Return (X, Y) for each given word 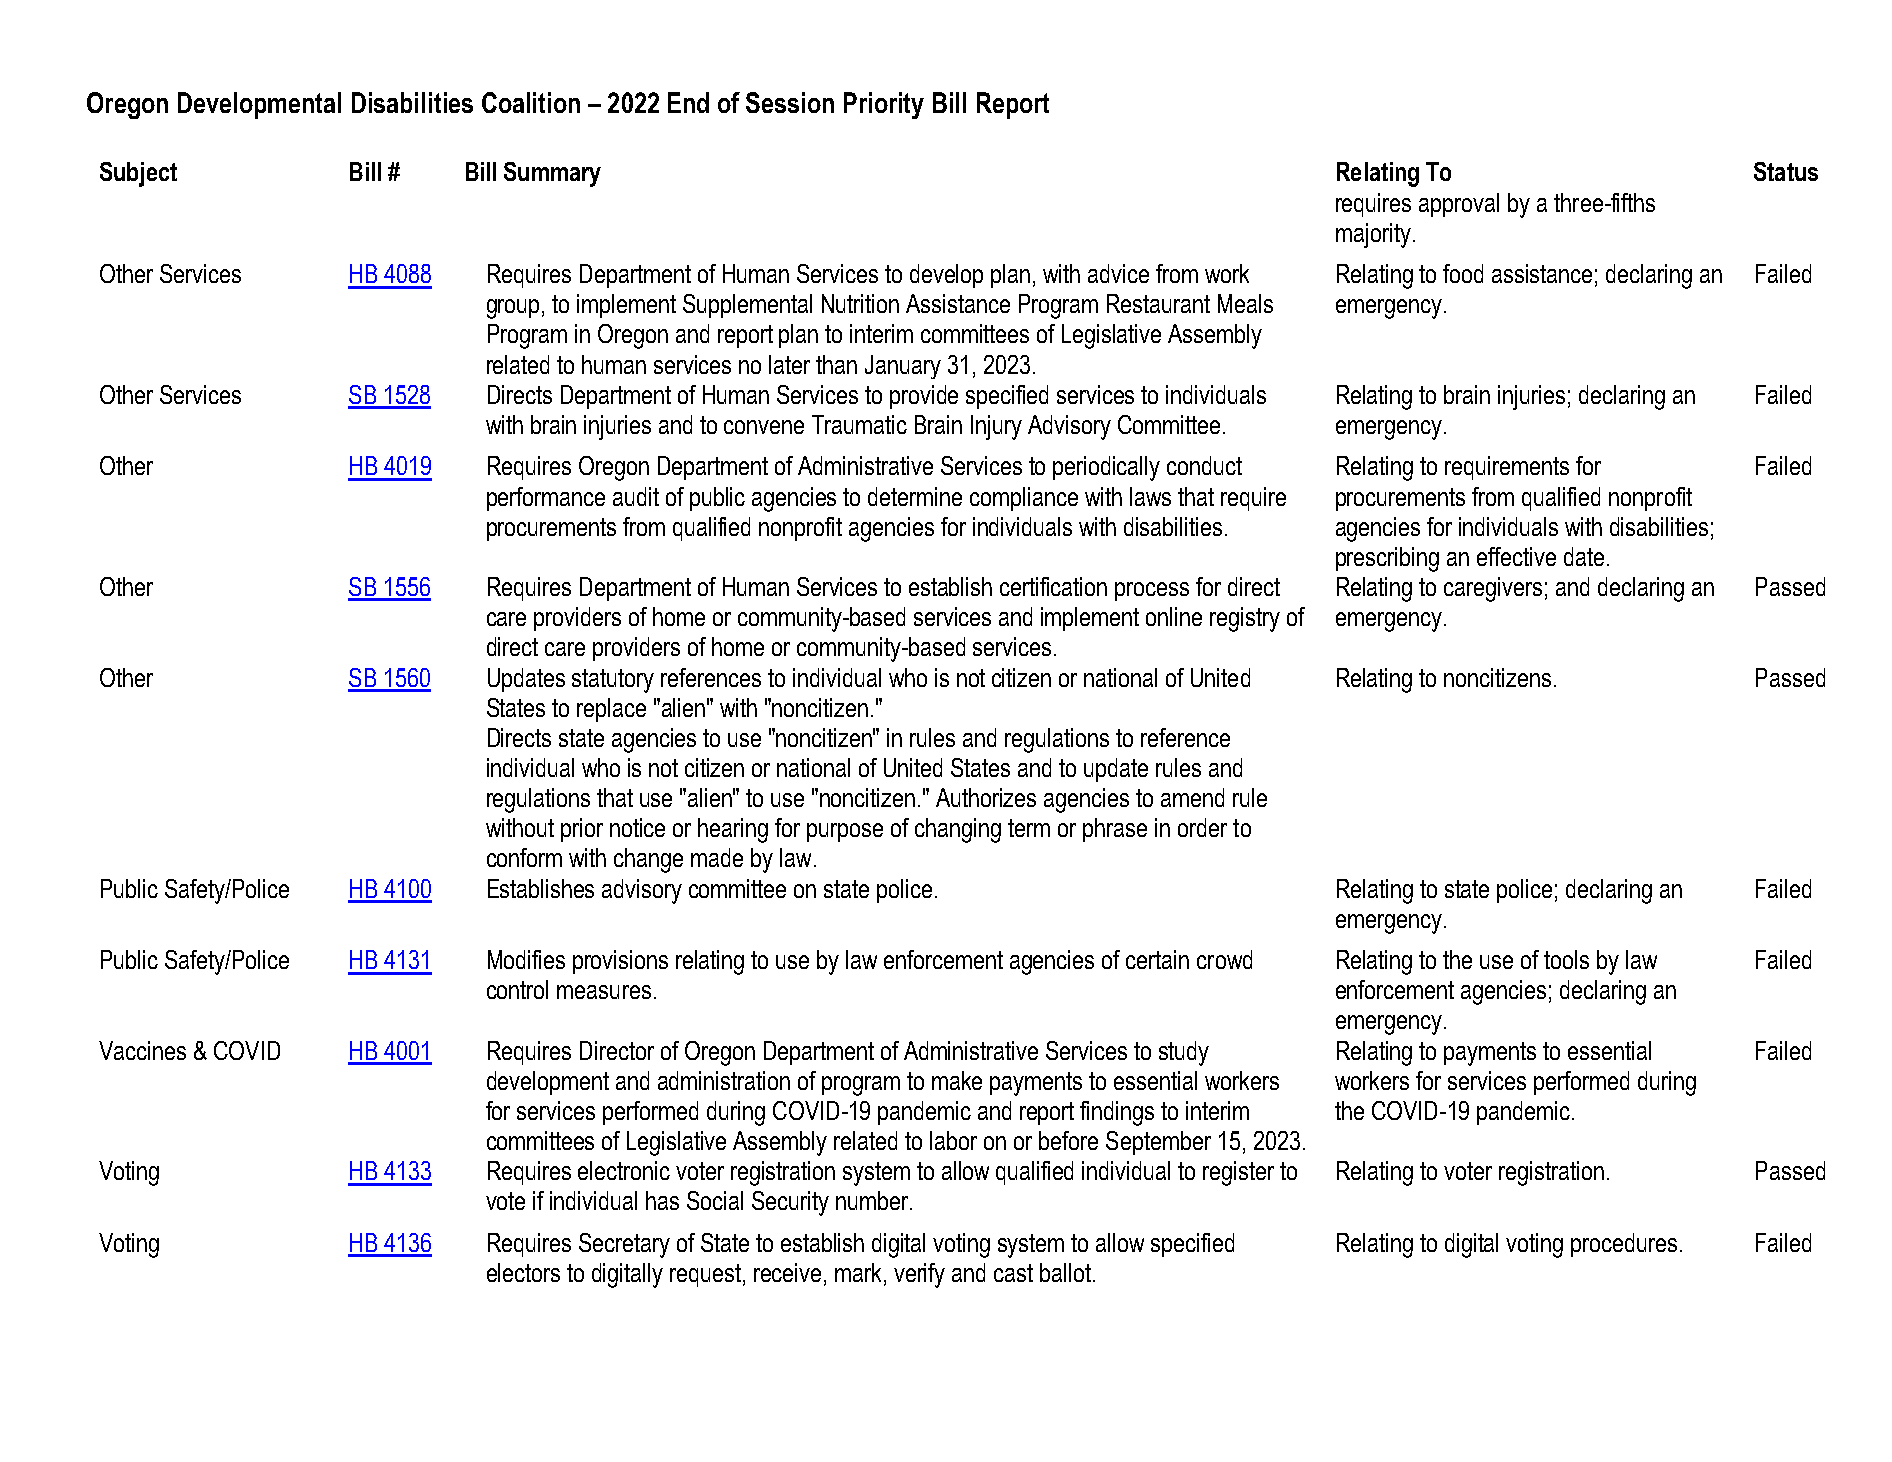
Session (790, 102)
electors (523, 1272)
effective (1516, 556)
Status (1786, 171)
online (1174, 616)
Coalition (531, 102)
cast (1013, 1273)
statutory (613, 681)
